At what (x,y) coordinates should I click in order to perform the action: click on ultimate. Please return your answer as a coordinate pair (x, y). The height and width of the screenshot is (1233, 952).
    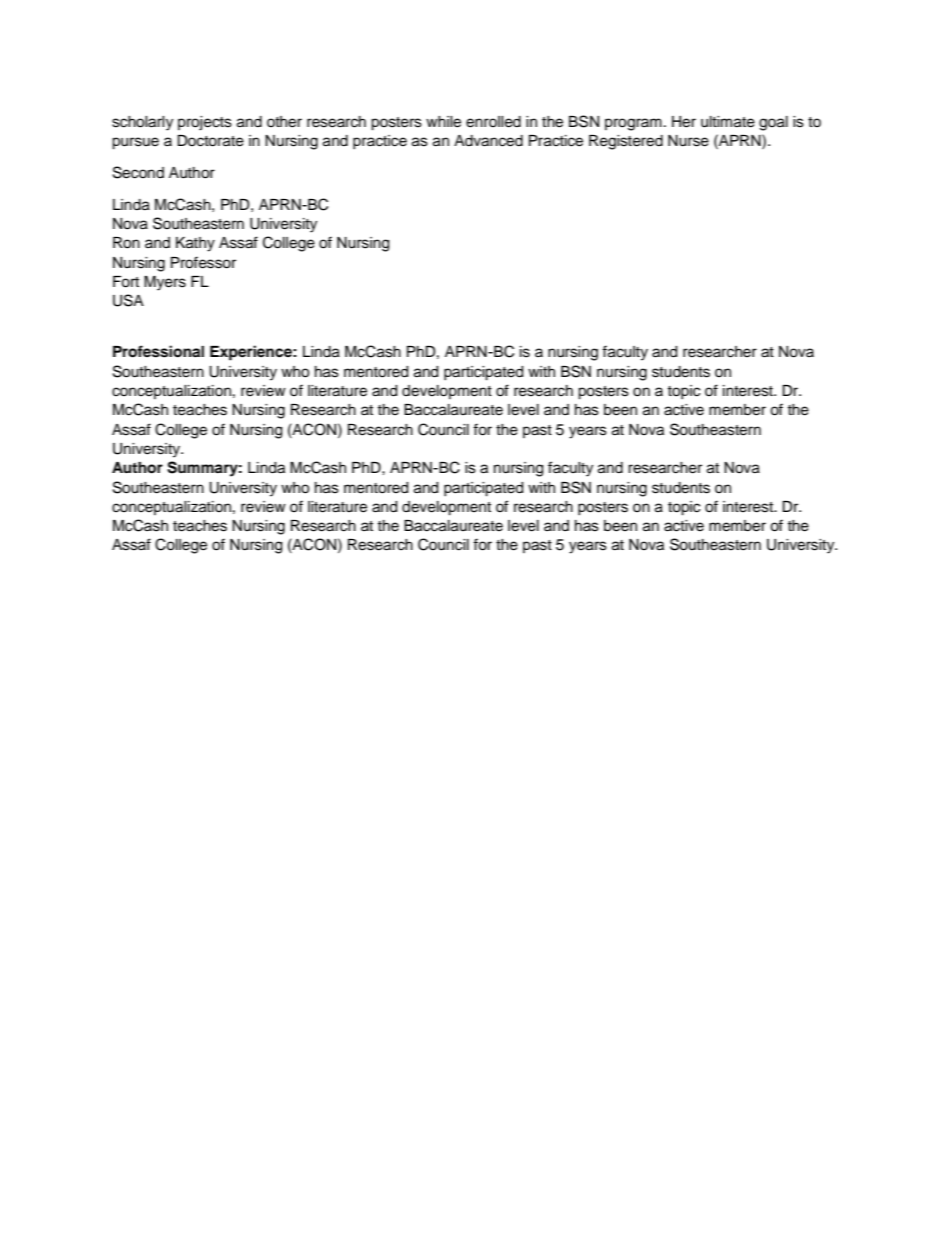
    Looking at the image, I should click on (728, 122).
